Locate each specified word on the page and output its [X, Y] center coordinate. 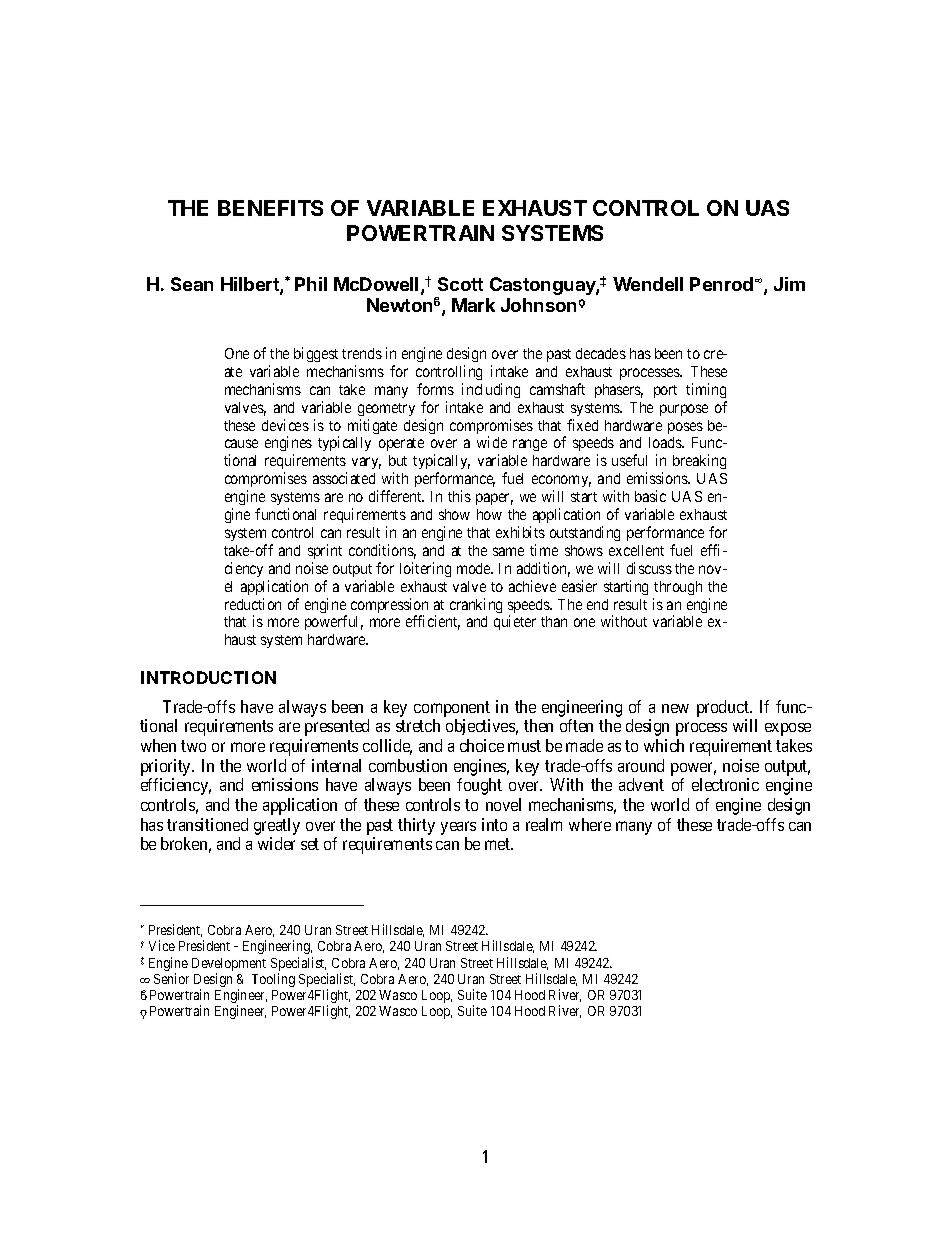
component [452, 709]
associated [344, 478]
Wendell [648, 284]
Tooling [273, 980]
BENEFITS [270, 208]
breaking [699, 461]
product [724, 708]
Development [229, 966]
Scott [460, 284]
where [590, 824]
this [459, 496]
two [193, 746]
